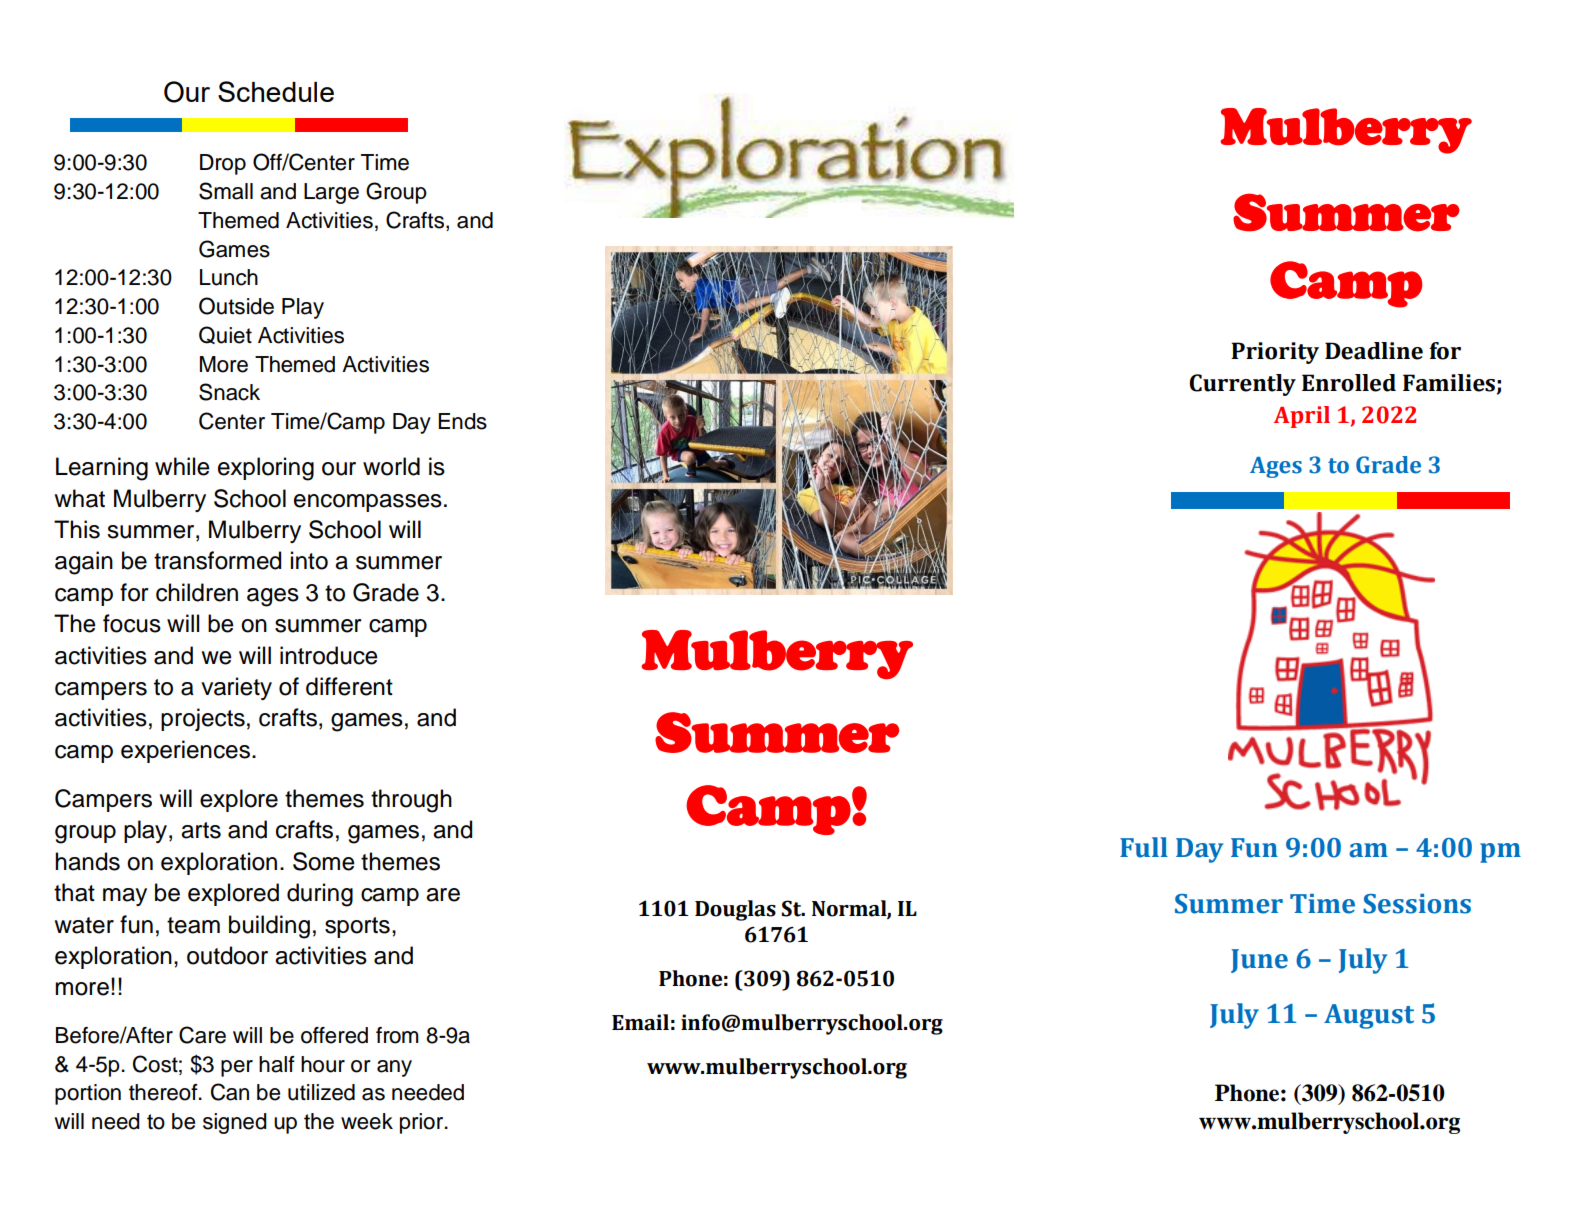 This image has height=1231, width=1593. What do you see at coordinates (462, 421) in the image?
I see `Ends` at bounding box center [462, 421].
